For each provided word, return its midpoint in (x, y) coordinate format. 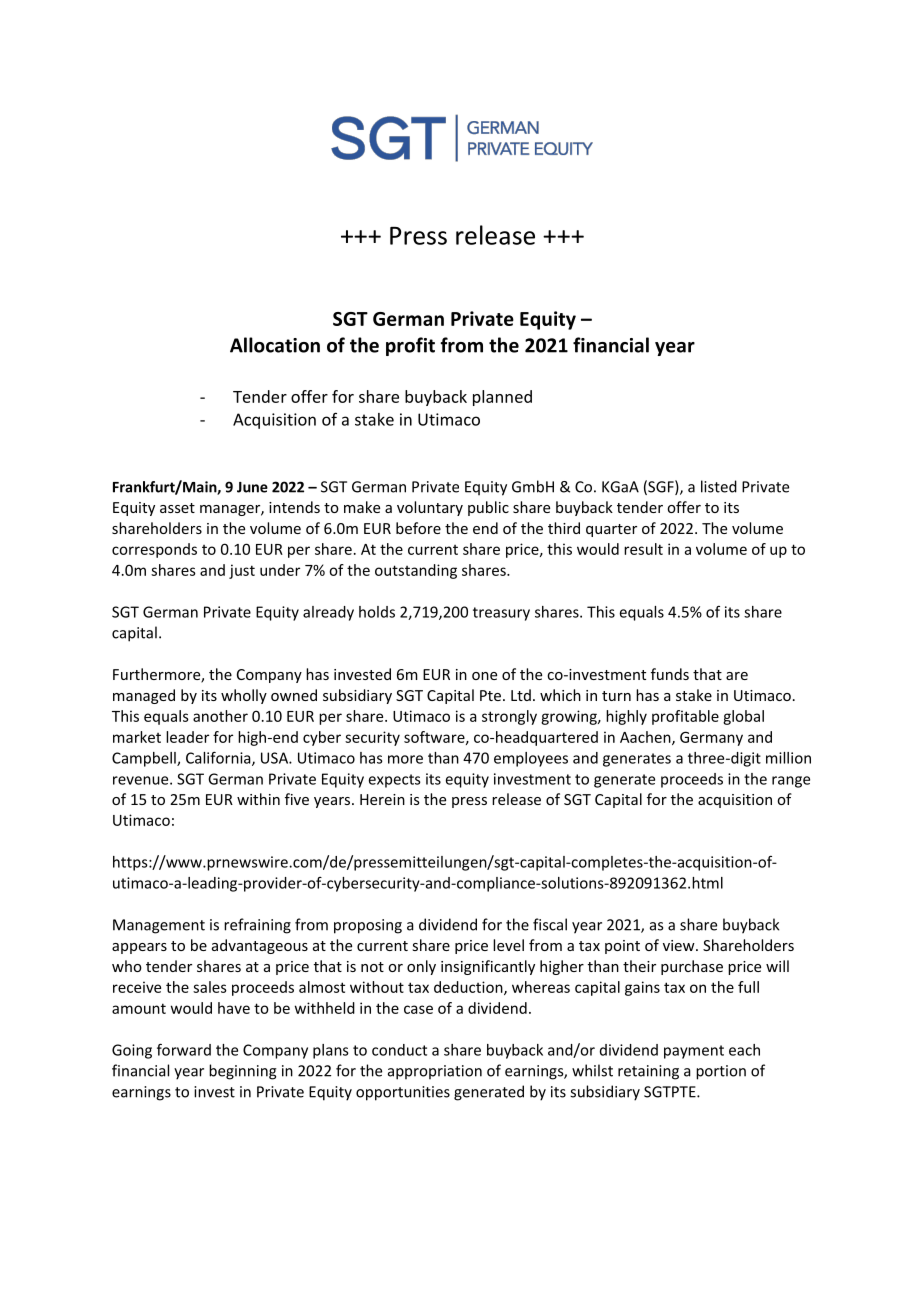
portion (721, 1072)
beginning (243, 1072)
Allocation (275, 345)
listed (719, 486)
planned (502, 398)
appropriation (435, 1072)
